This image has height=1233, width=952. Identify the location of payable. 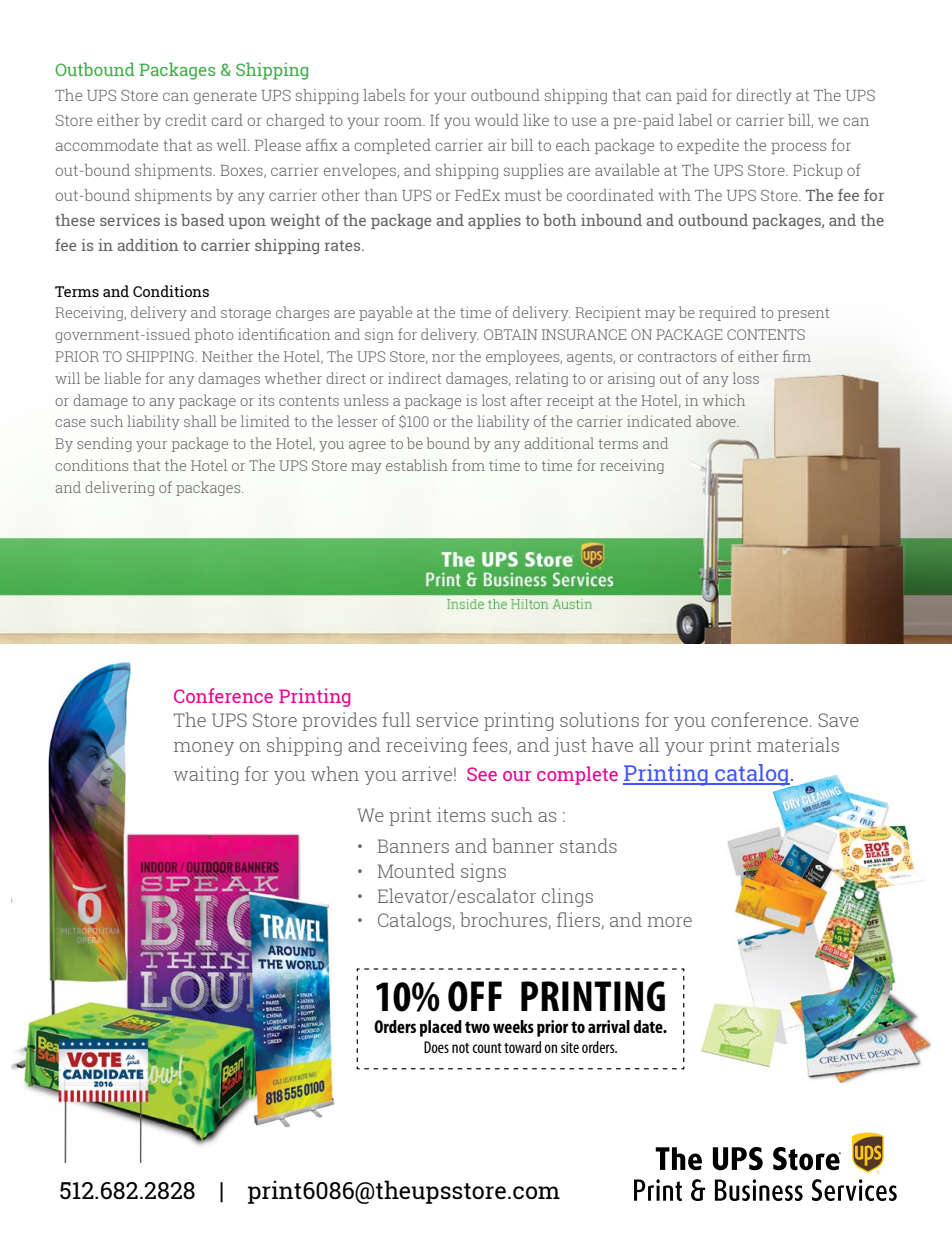
(385, 313).
